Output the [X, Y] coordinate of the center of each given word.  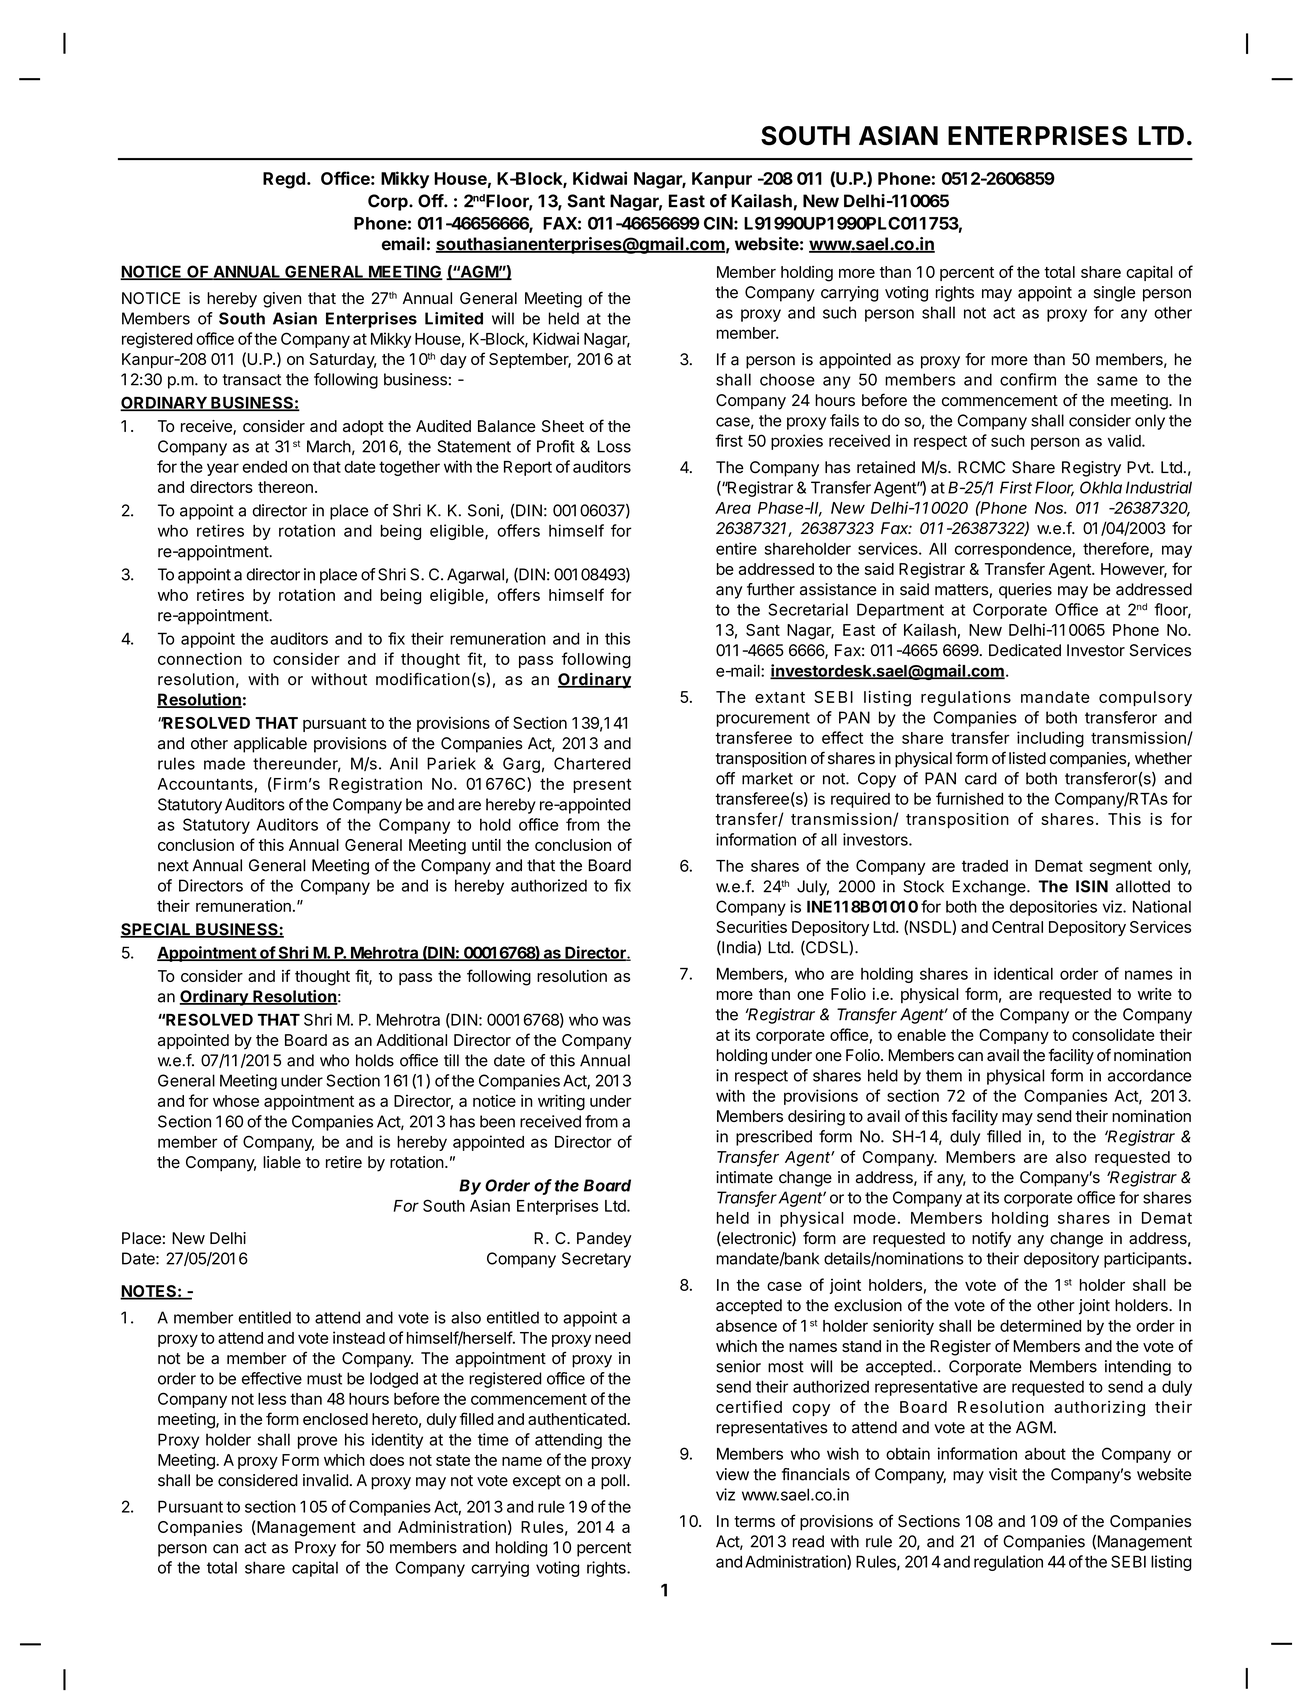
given [282, 300]
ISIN [1092, 886]
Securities [751, 926]
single [1114, 294]
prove [317, 1442]
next [173, 866]
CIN [718, 223]
